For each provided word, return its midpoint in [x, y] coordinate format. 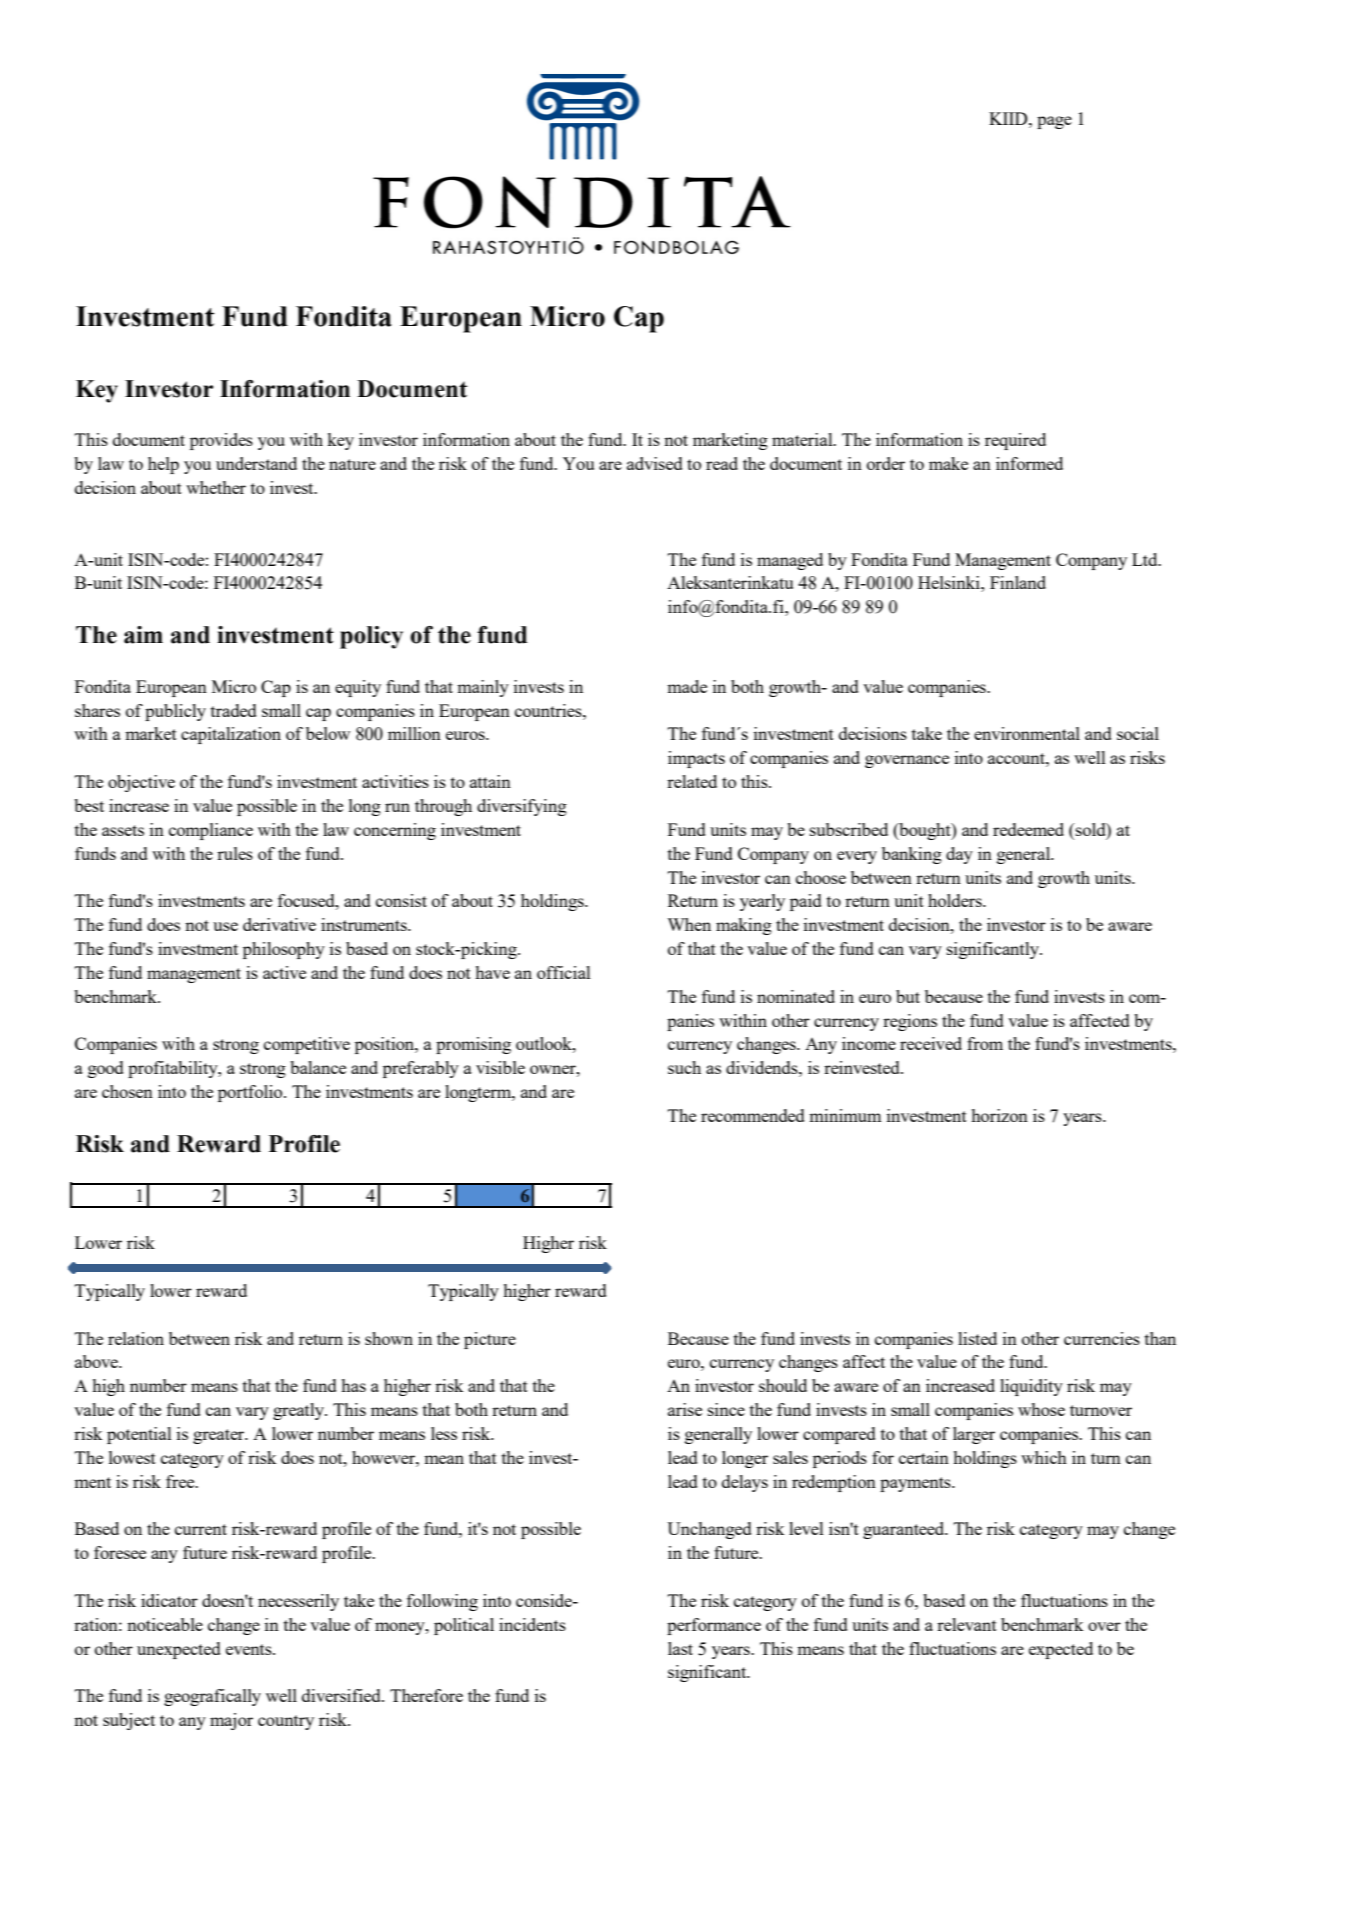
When [689, 924]
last [680, 1648]
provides [221, 441]
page [1054, 122]
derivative [279, 924]
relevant [967, 1624]
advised [655, 463]
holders [956, 900]
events [250, 1649]
